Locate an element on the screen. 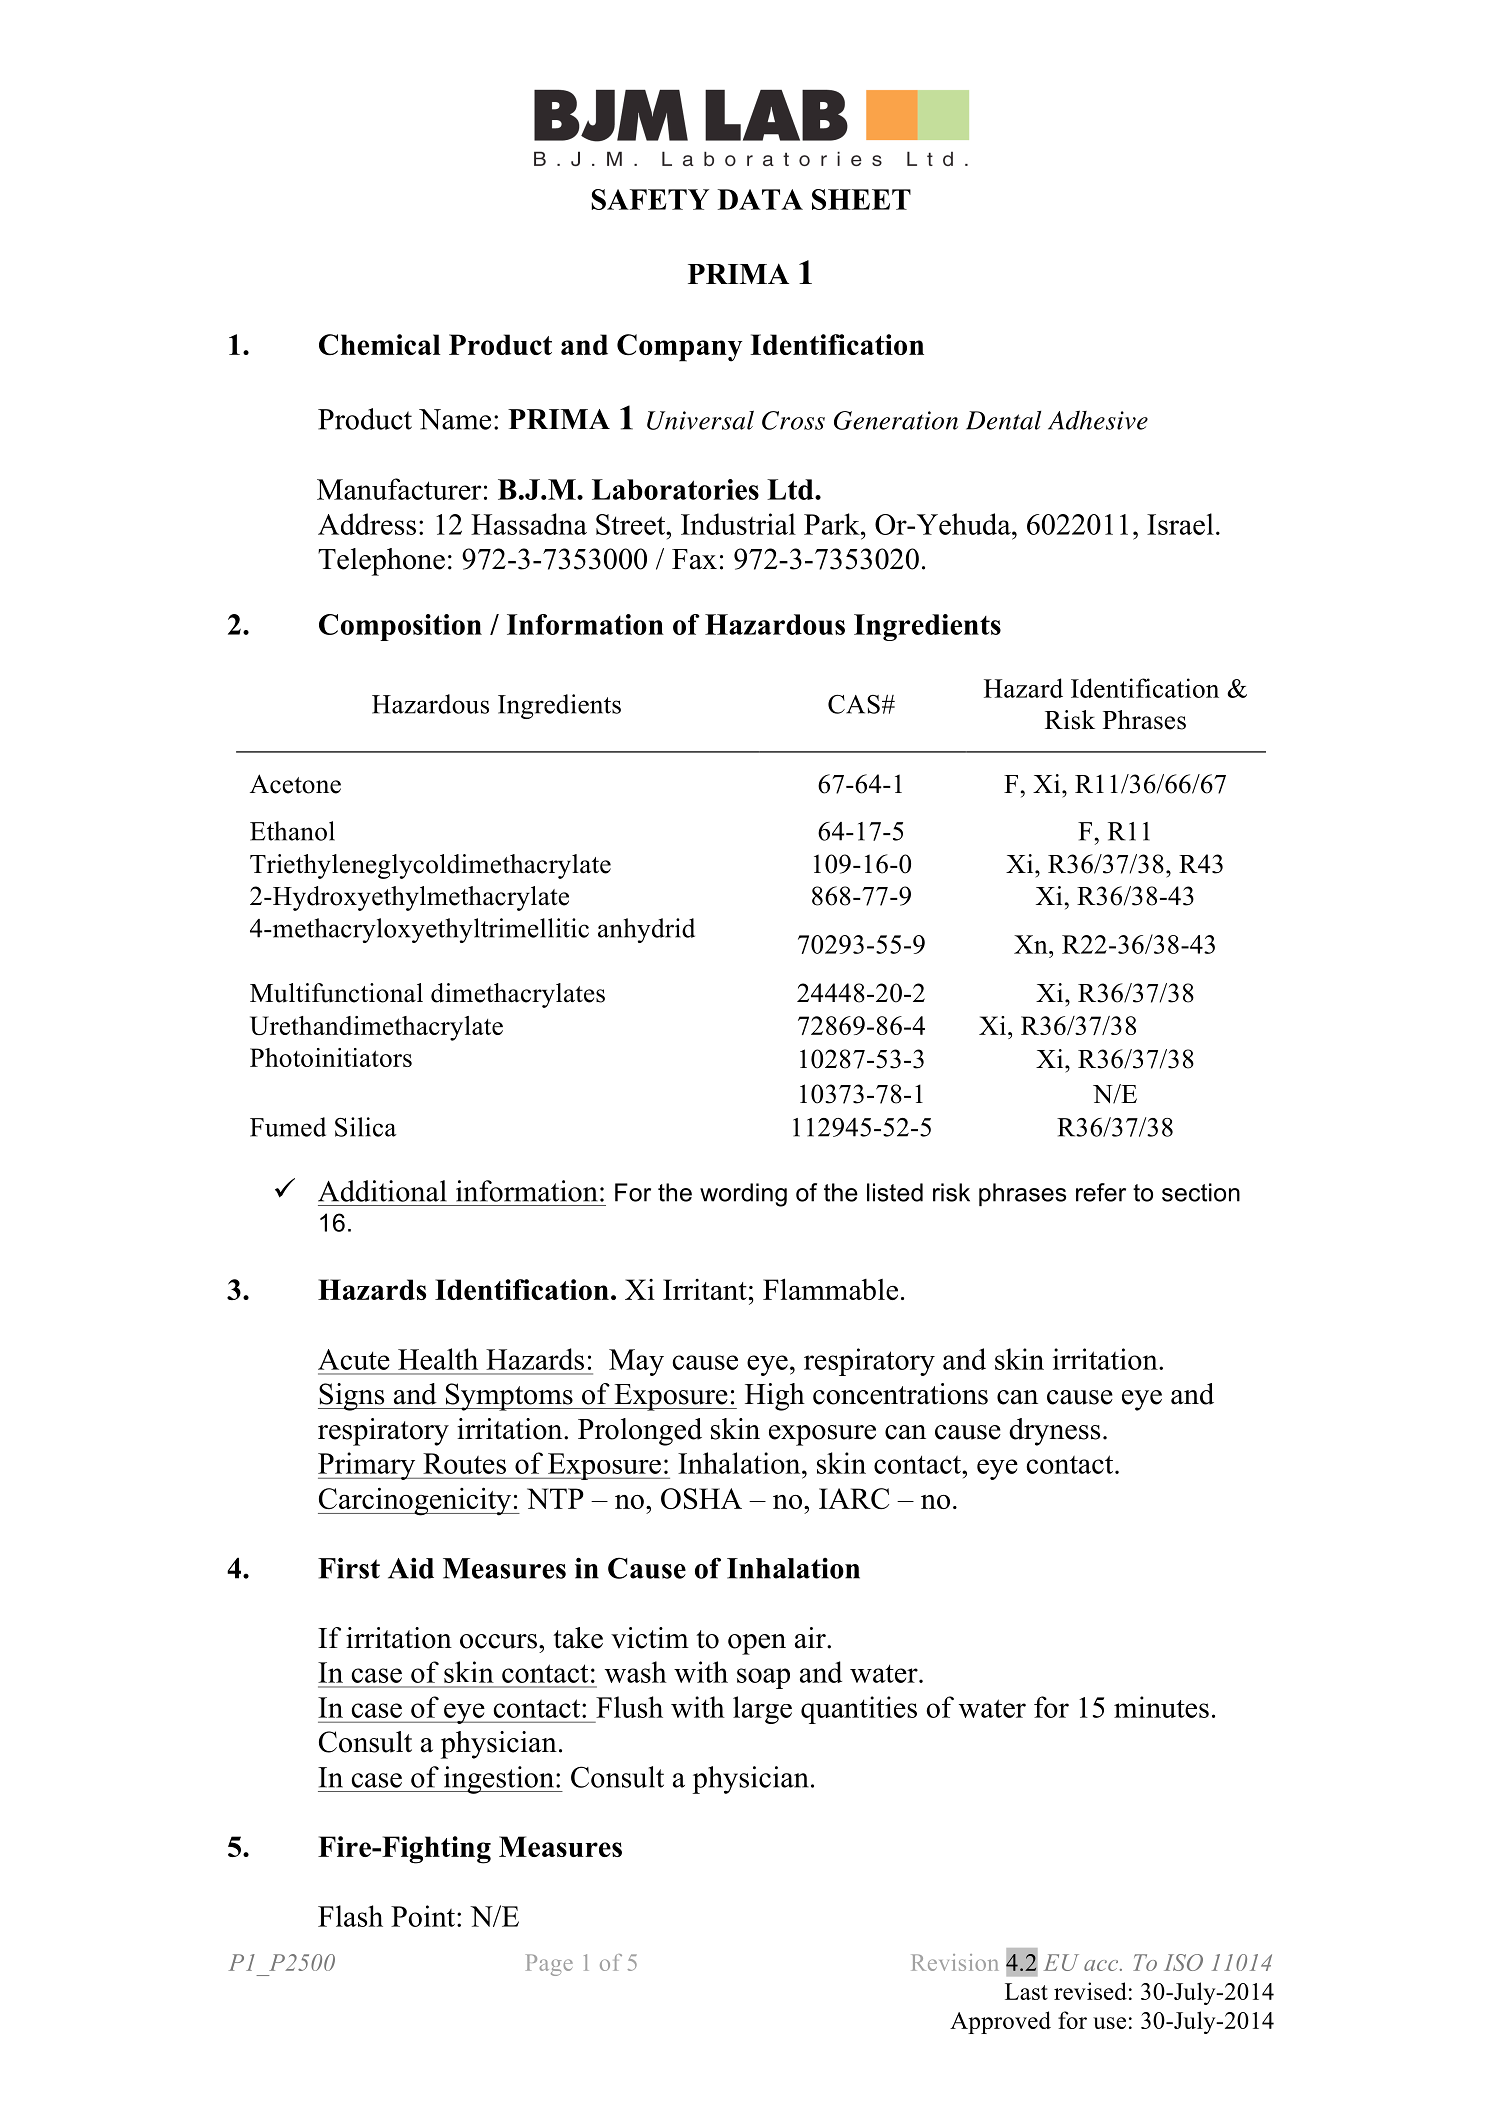 The width and height of the screenshot is (1501, 2124). Point is located at coordinates (423, 1916).
